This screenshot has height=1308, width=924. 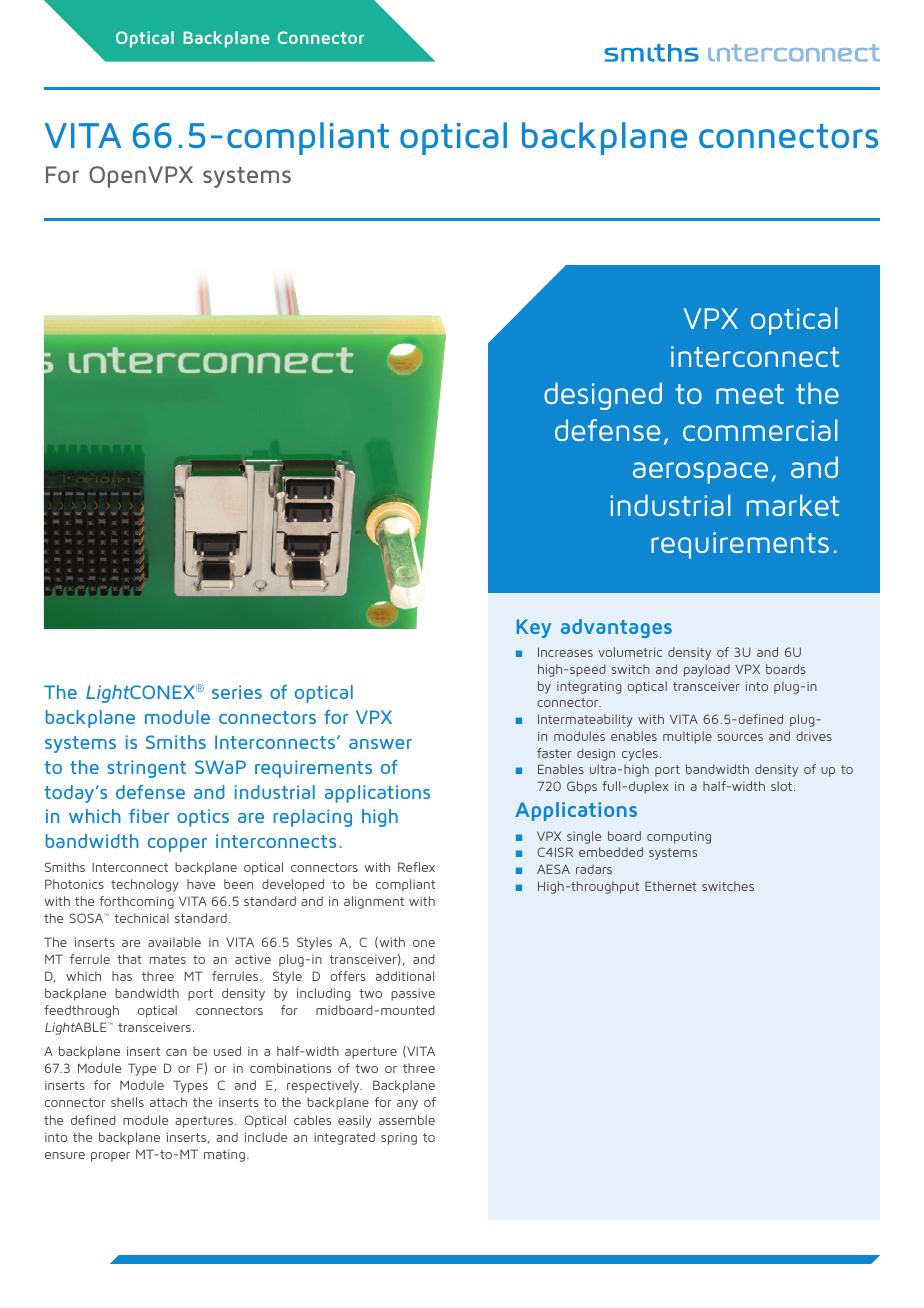 What do you see at coordinates (671, 886) in the screenshot?
I see `Ethernet` at bounding box center [671, 886].
